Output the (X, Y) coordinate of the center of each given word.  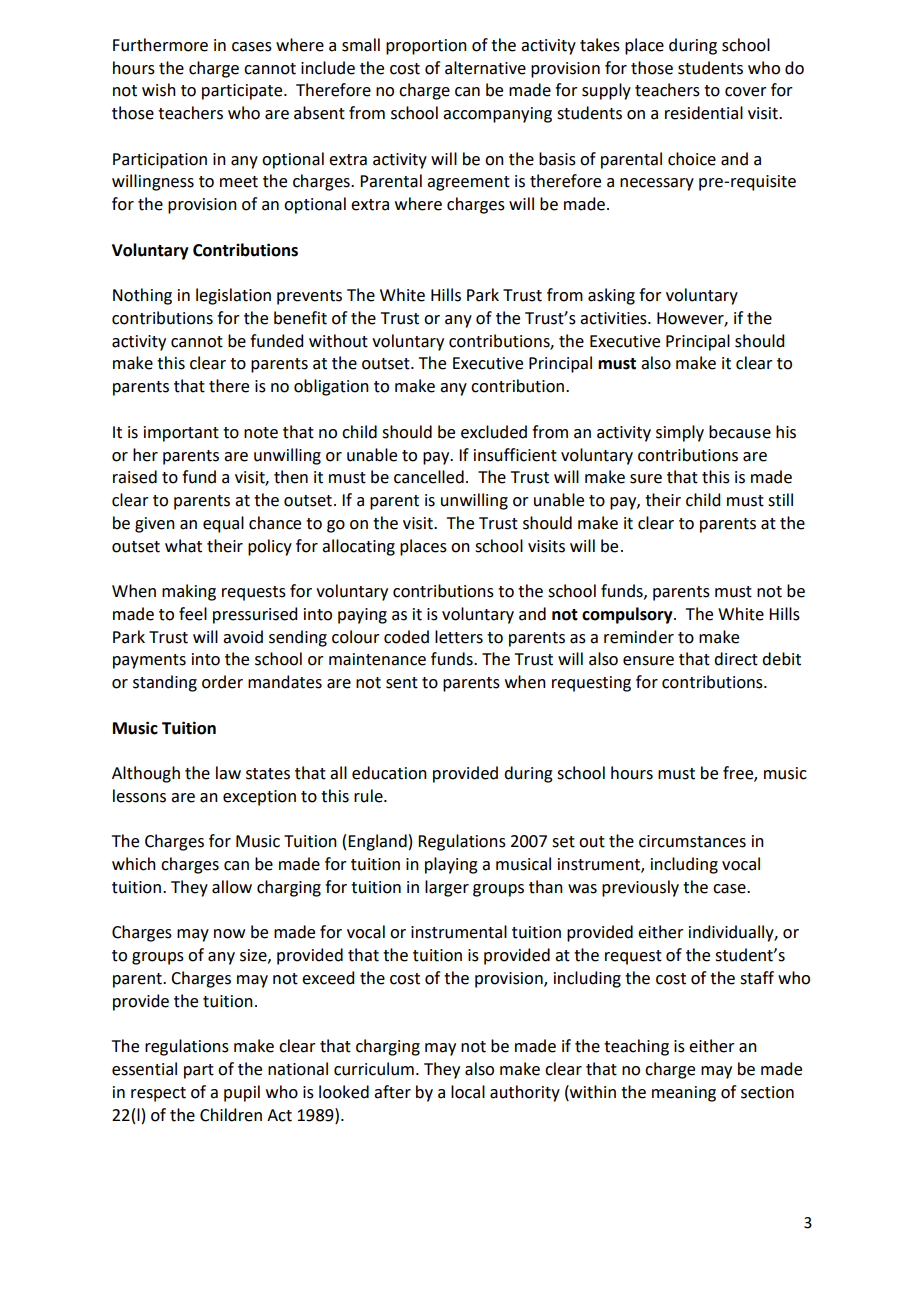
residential (704, 113)
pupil (242, 1093)
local (468, 1092)
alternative (485, 68)
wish (159, 90)
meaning (684, 1094)
